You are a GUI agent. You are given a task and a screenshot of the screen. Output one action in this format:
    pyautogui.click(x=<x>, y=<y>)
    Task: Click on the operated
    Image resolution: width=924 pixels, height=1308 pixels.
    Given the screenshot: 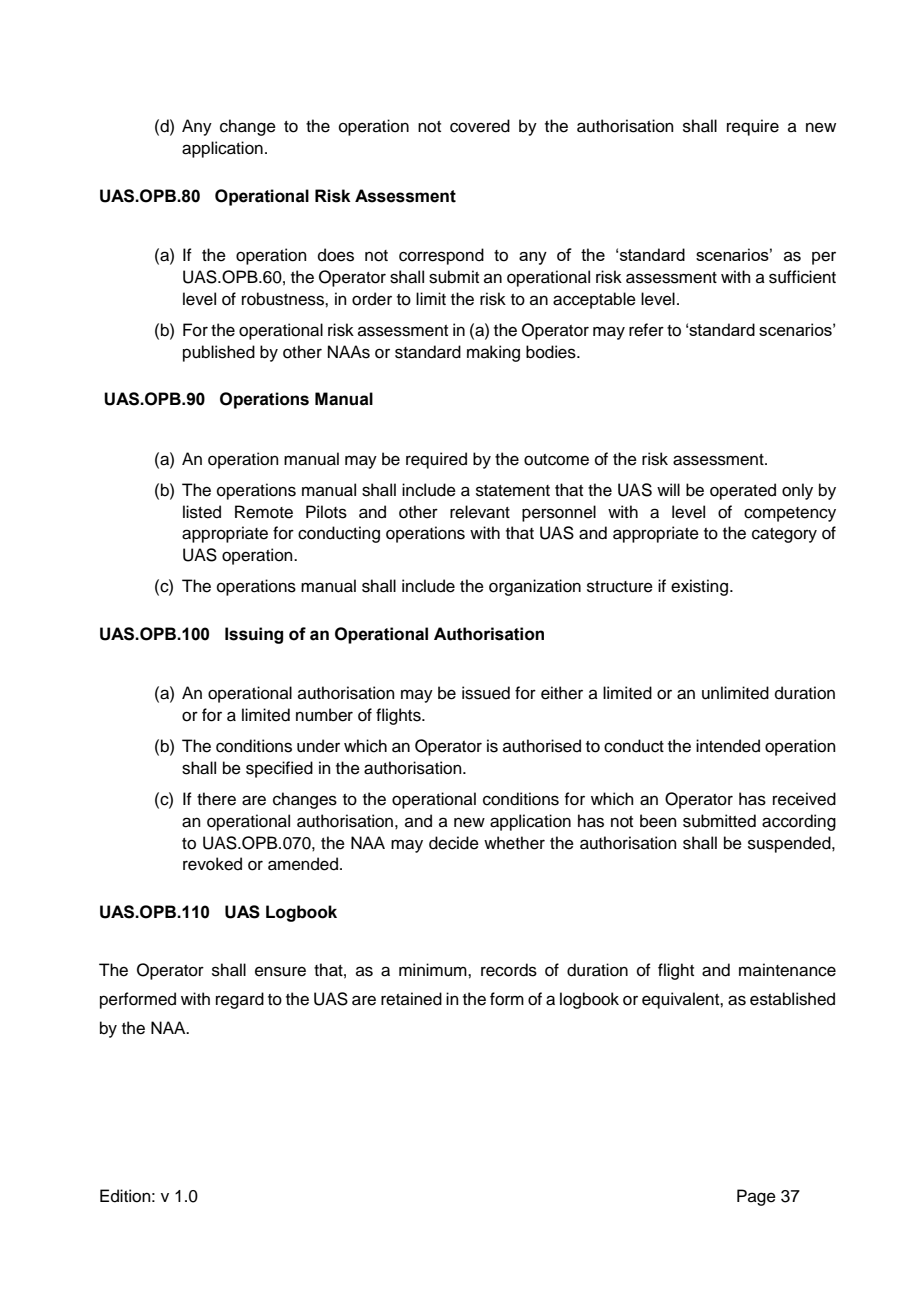 What is the action you would take?
    pyautogui.click(x=743, y=491)
